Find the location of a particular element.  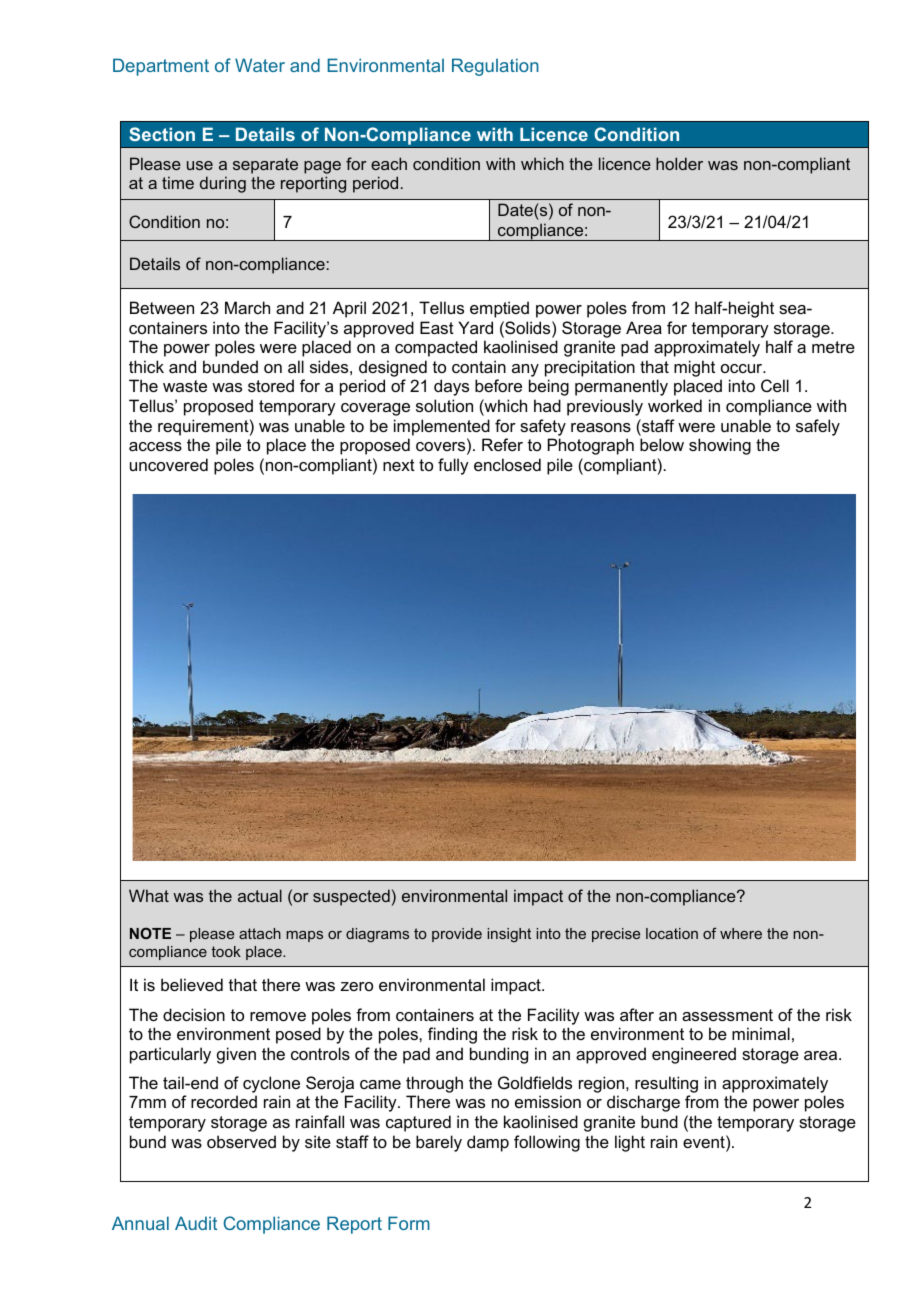

Water is located at coordinates (260, 65).
